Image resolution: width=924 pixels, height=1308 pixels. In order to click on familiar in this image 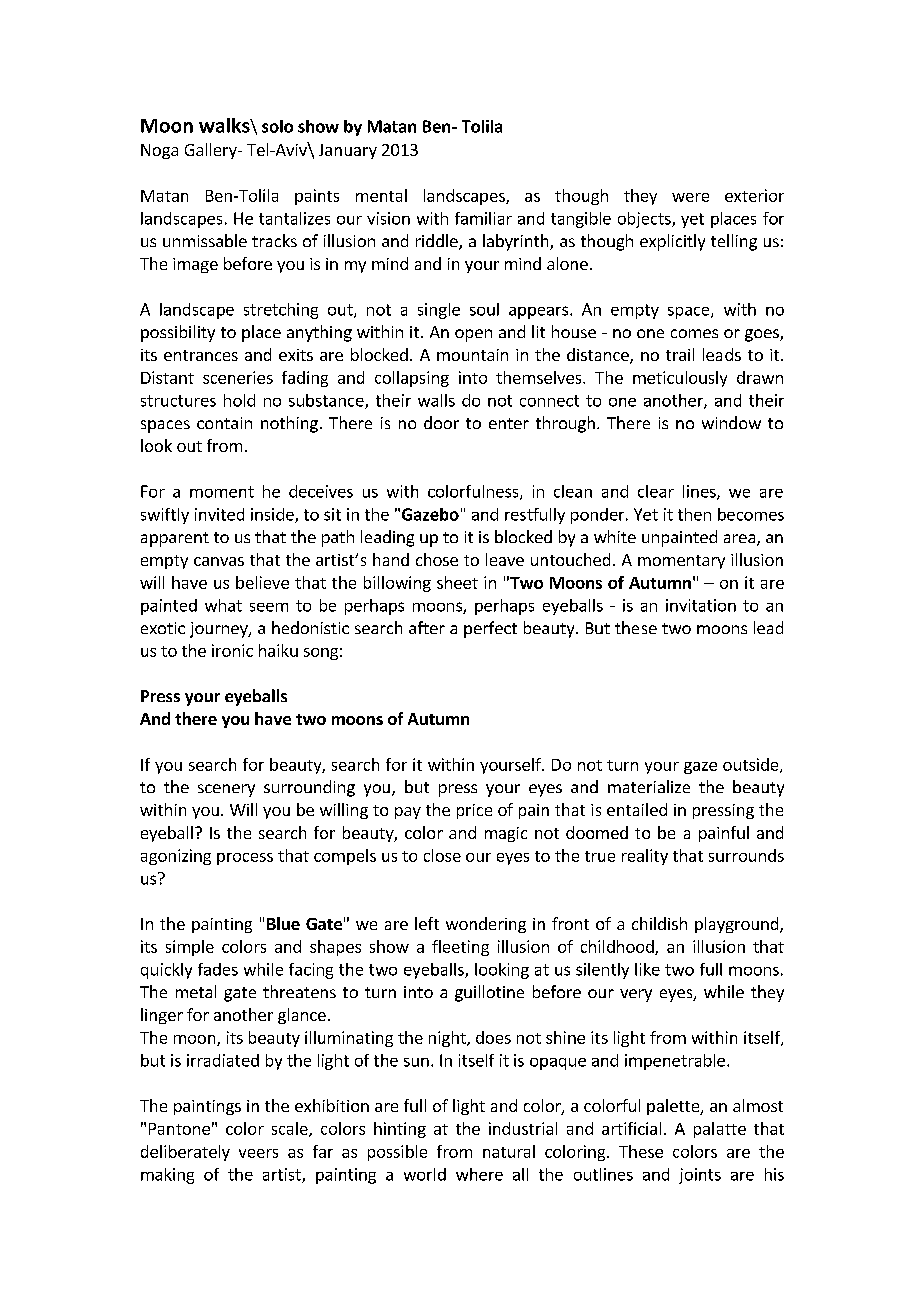, I will do `click(483, 218)`.
